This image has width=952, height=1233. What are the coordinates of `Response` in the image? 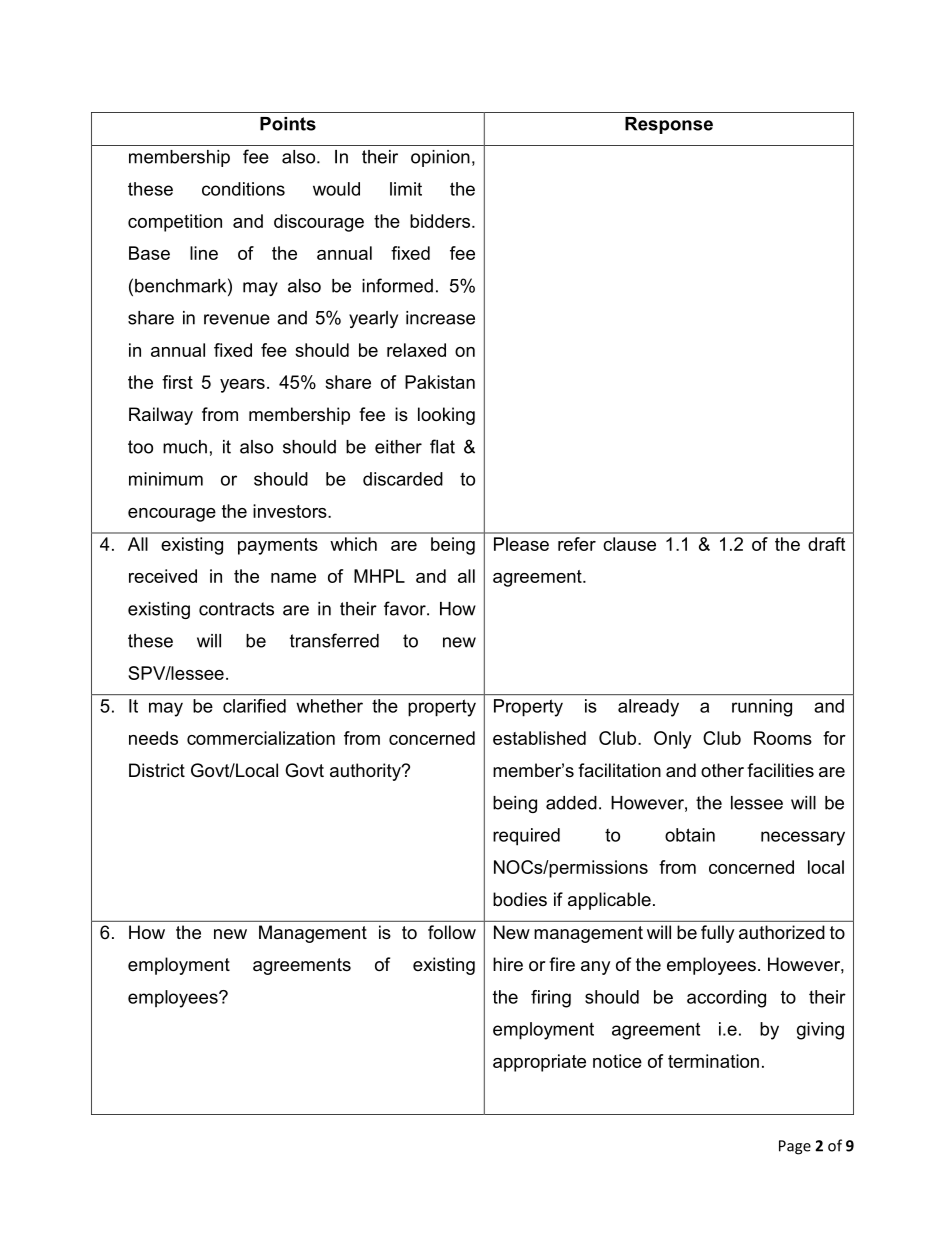 It's located at (669, 125).
